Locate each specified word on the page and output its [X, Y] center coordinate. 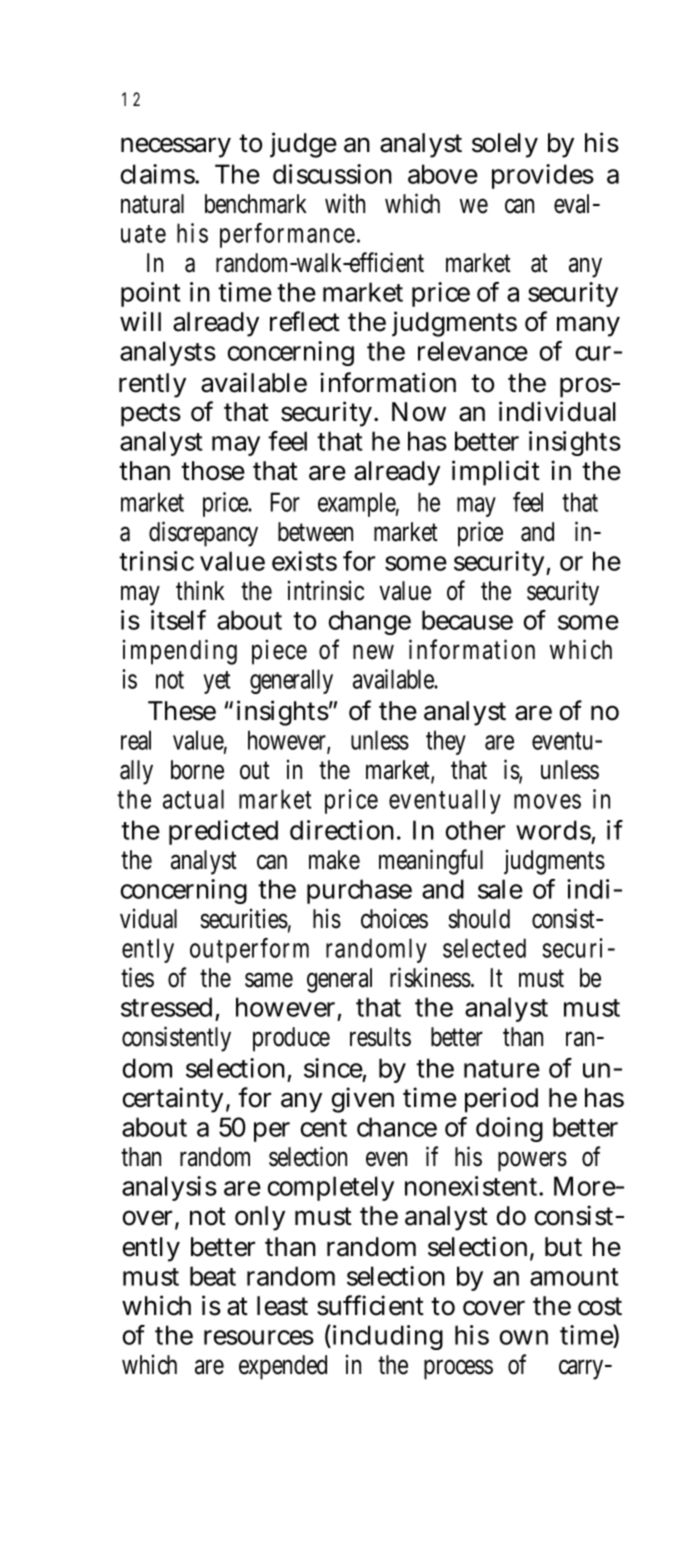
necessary [176, 147]
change [370, 622]
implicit [496, 473]
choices [394, 918]
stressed [166, 1007]
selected [484, 948]
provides [543, 176]
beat [213, 1276]
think [200, 590]
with [345, 203]
